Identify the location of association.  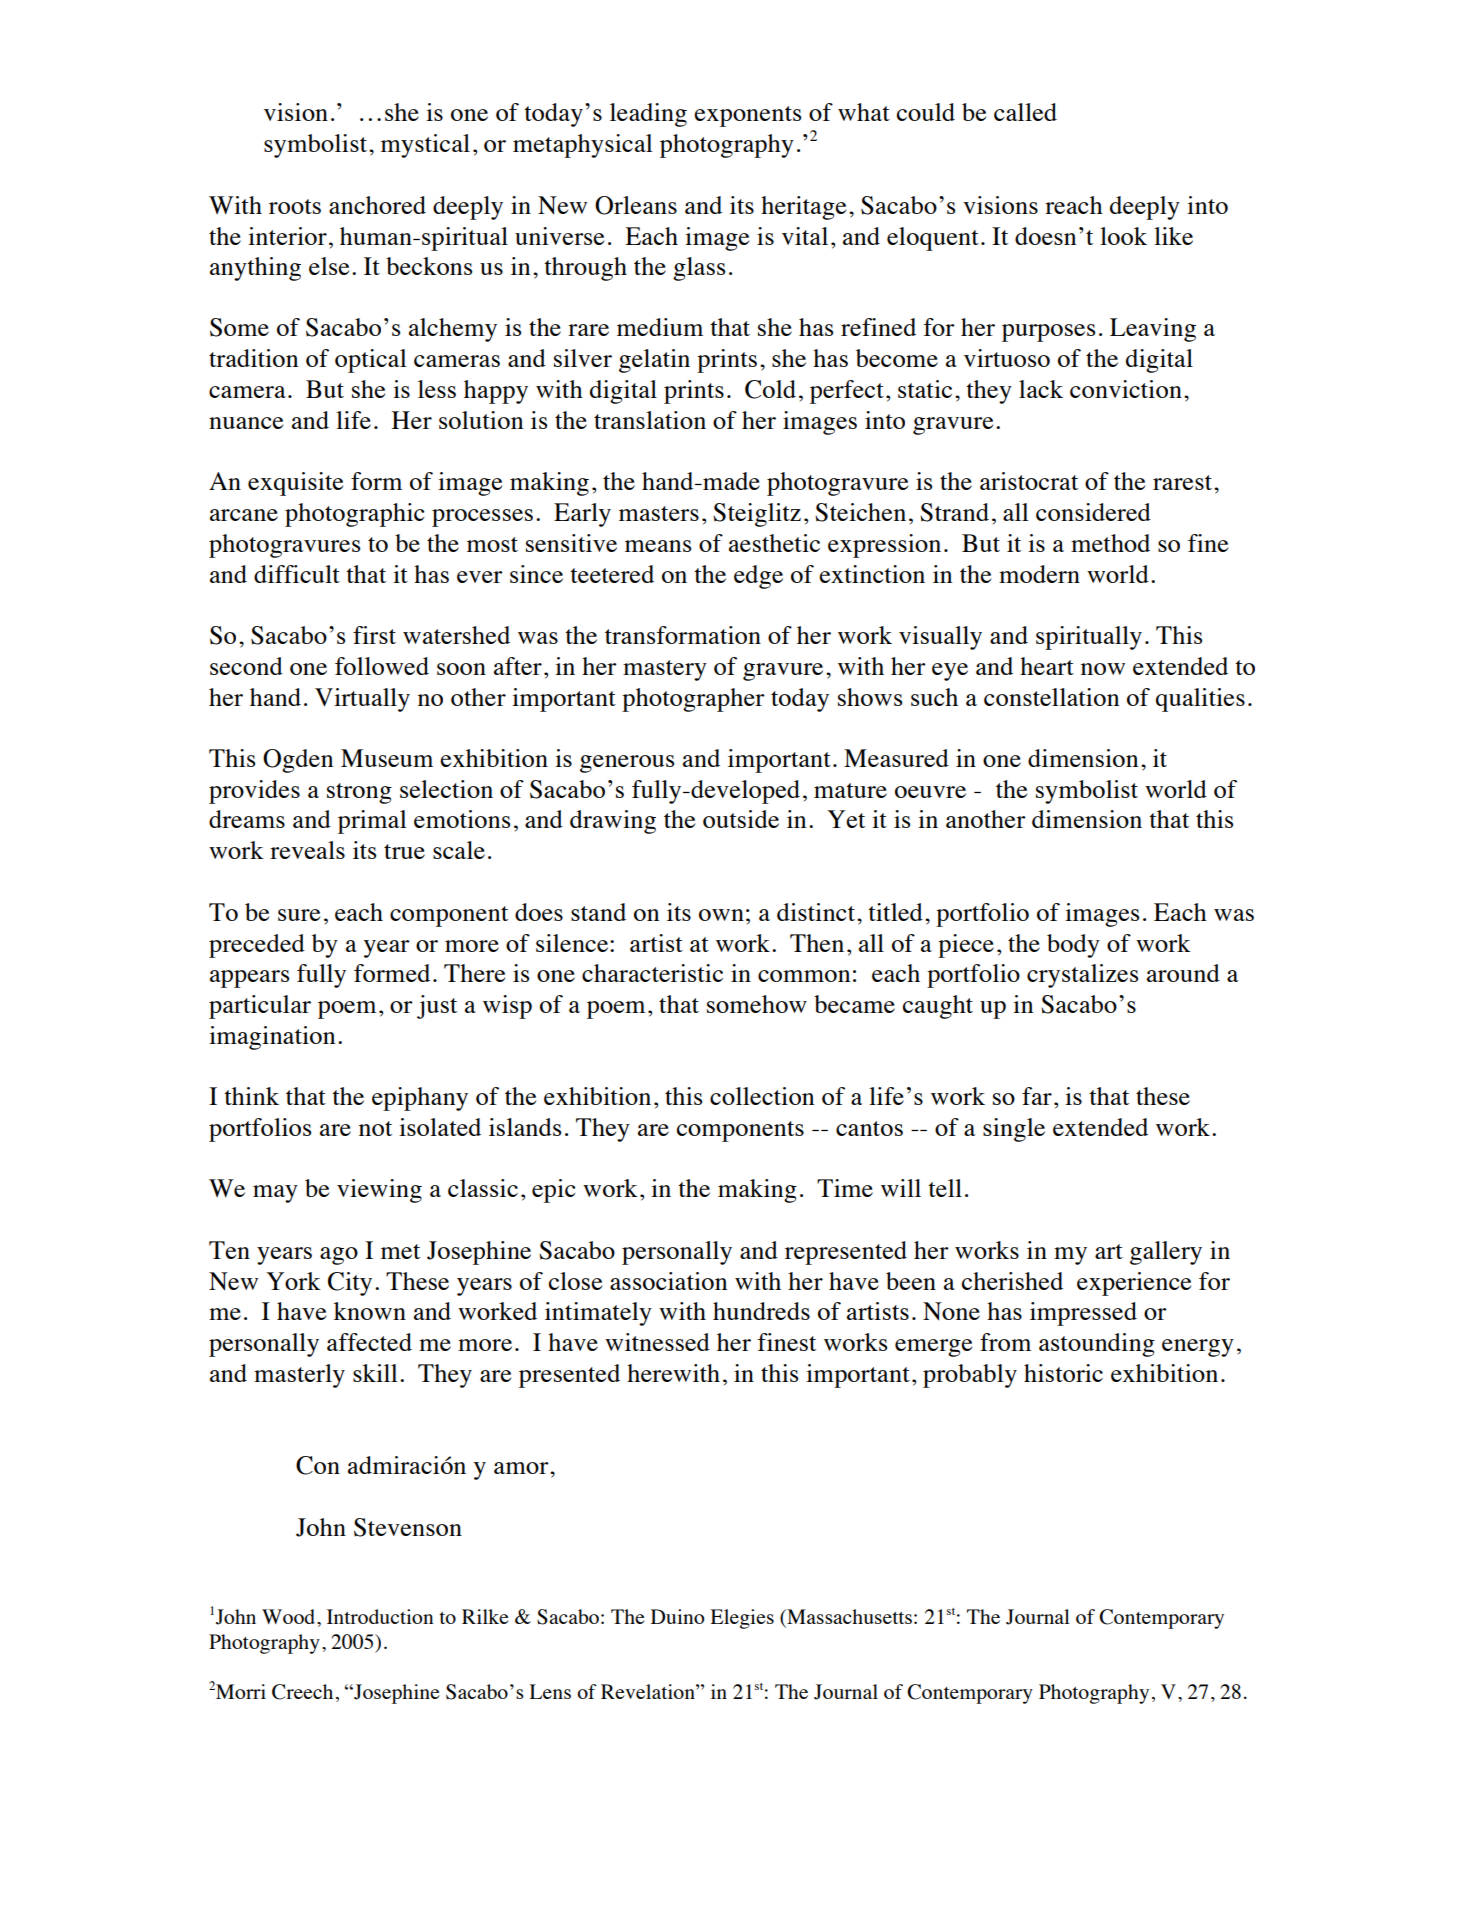
(668, 1281).
